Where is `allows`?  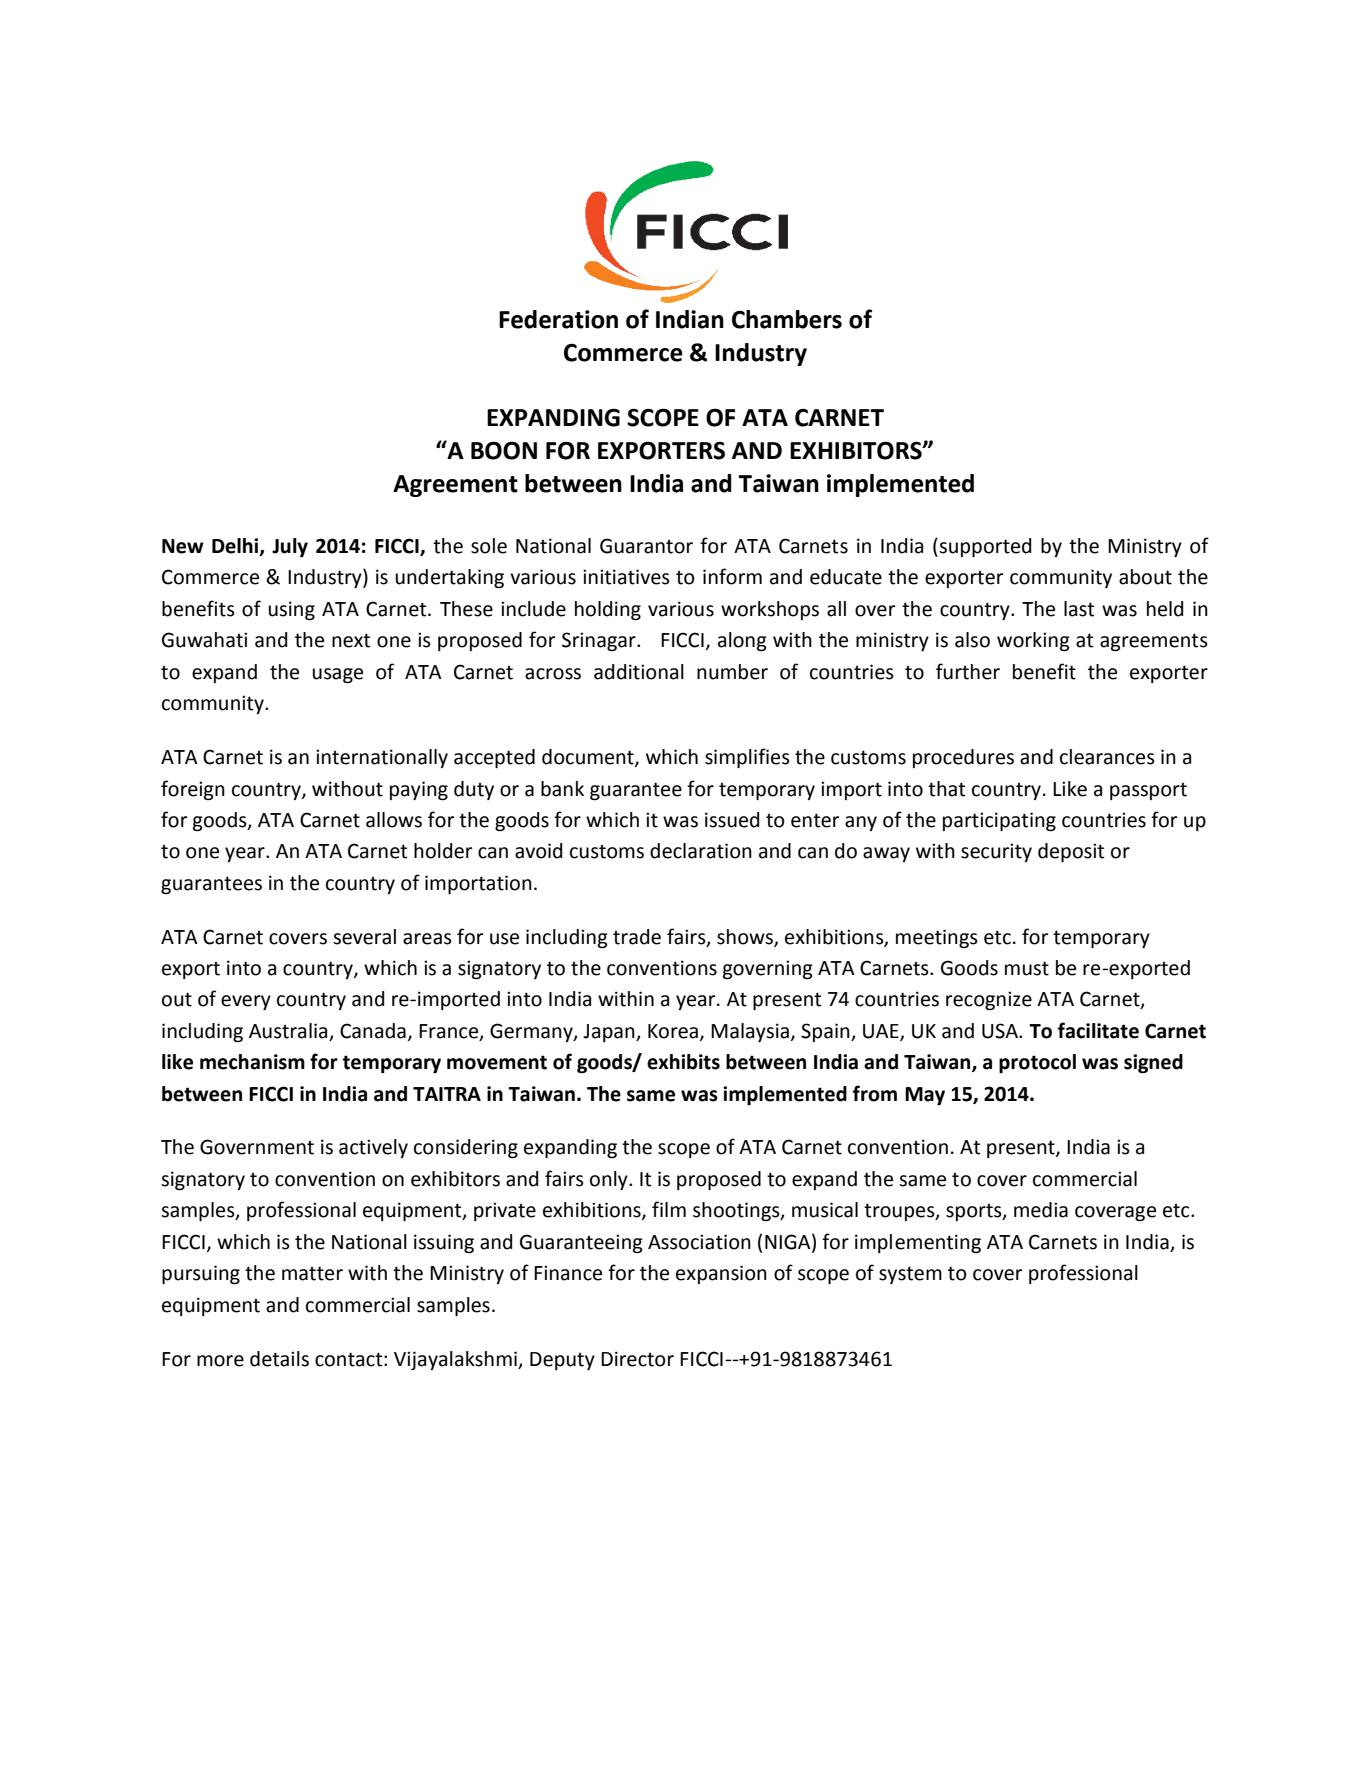
allows is located at coordinates (394, 820).
